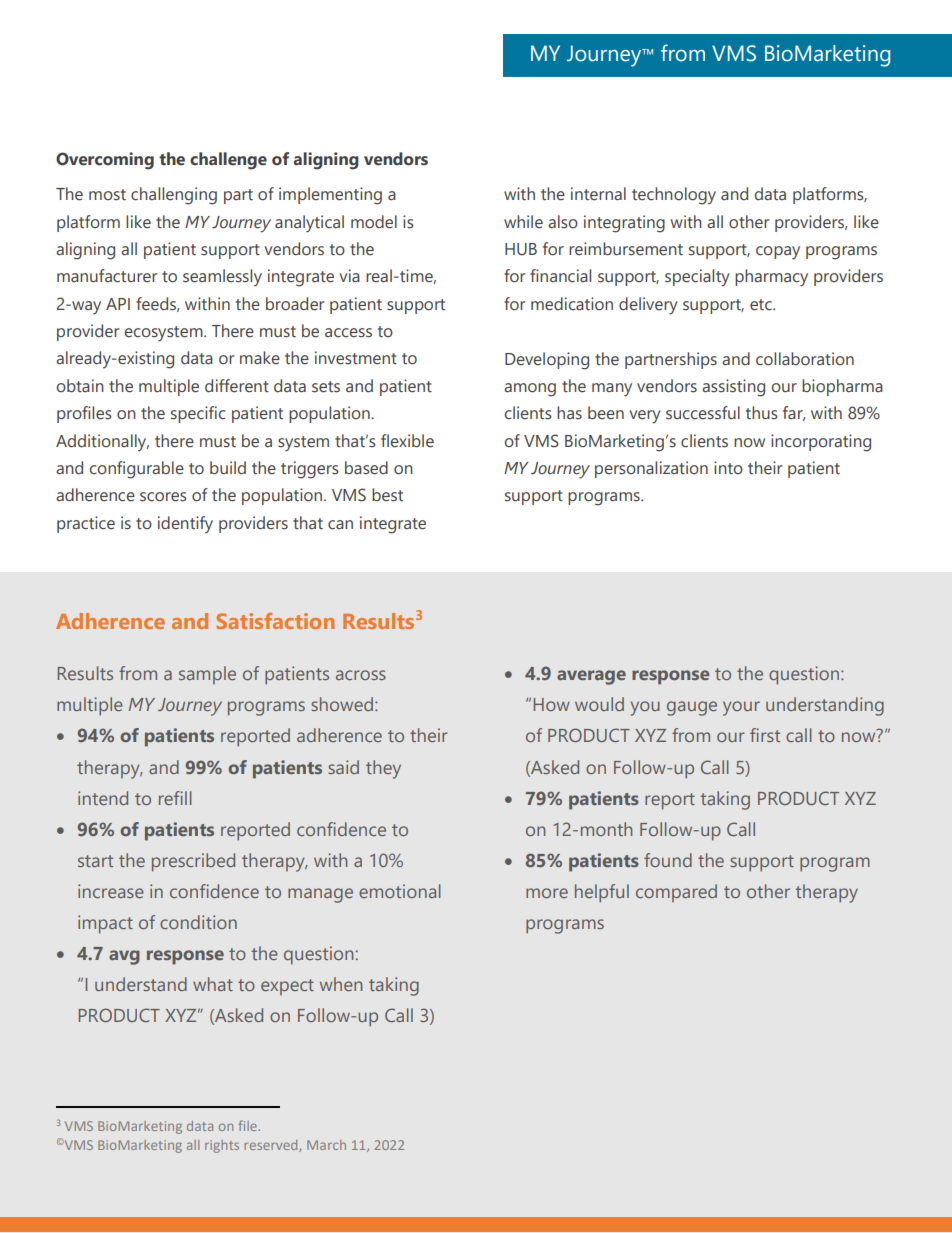  I want to click on challenging, so click(174, 196).
